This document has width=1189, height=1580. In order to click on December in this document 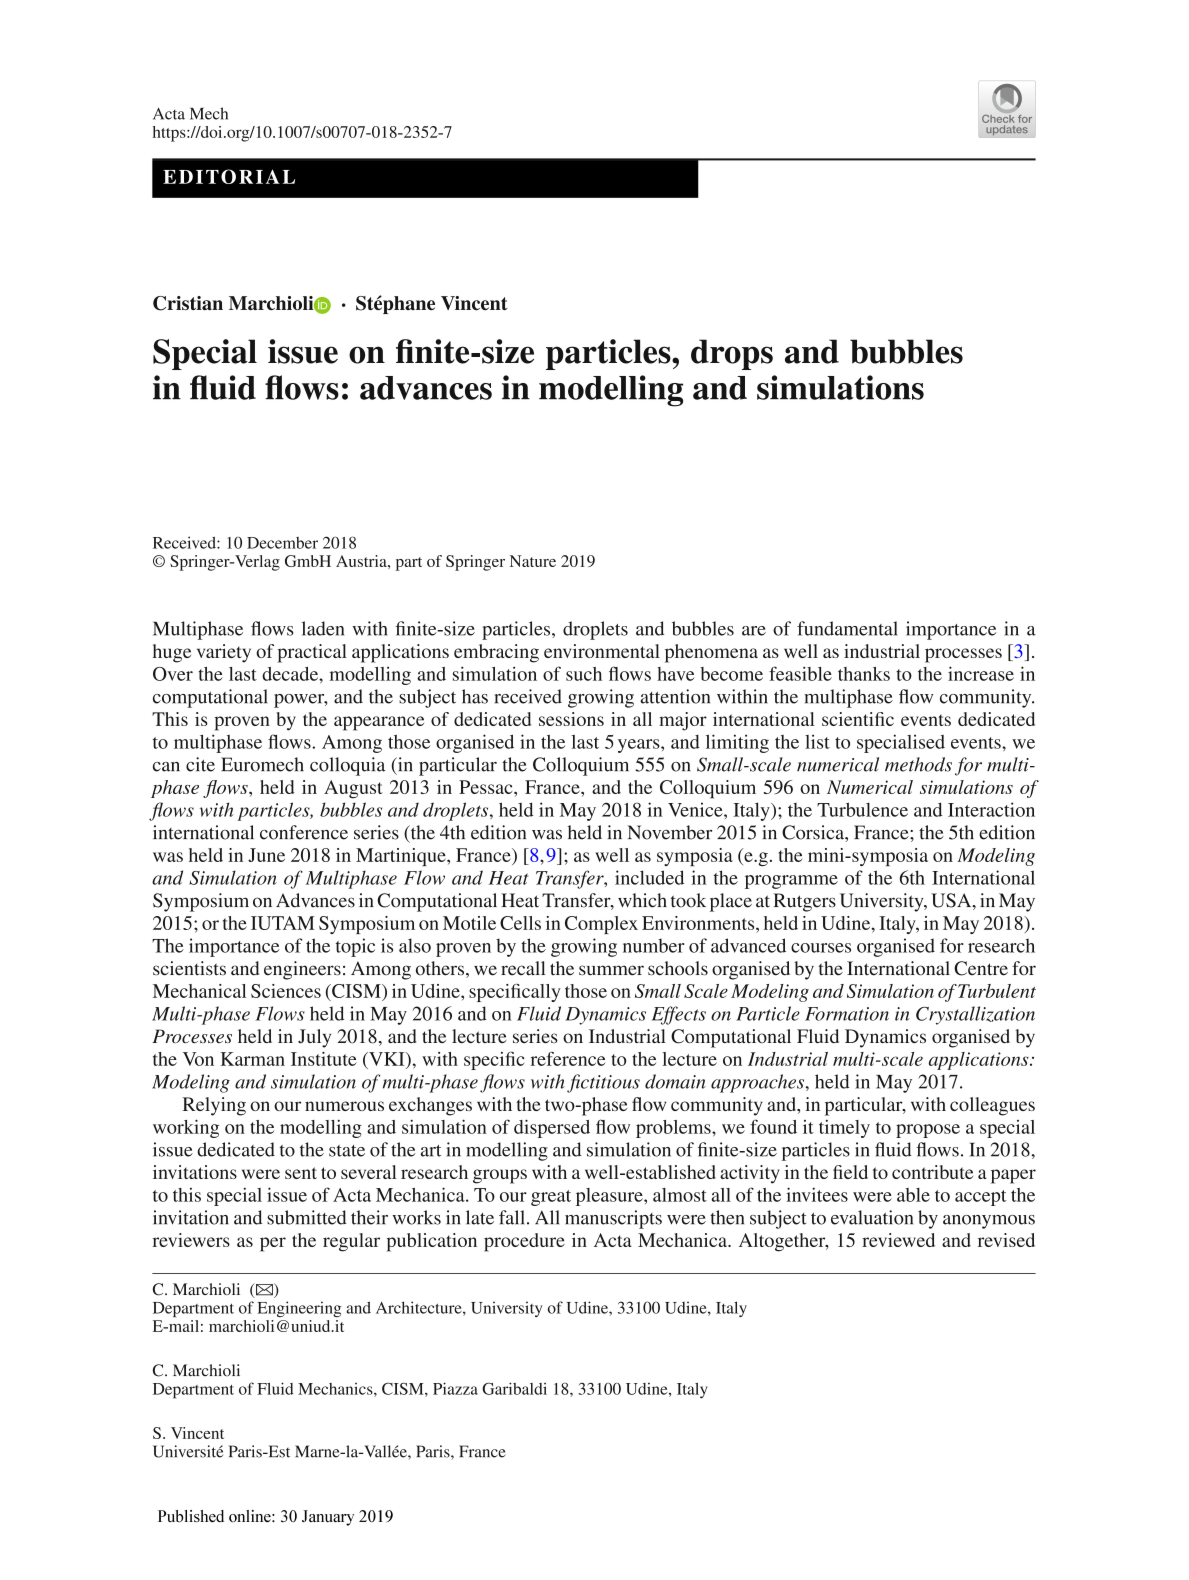, I will do `click(282, 543)`.
